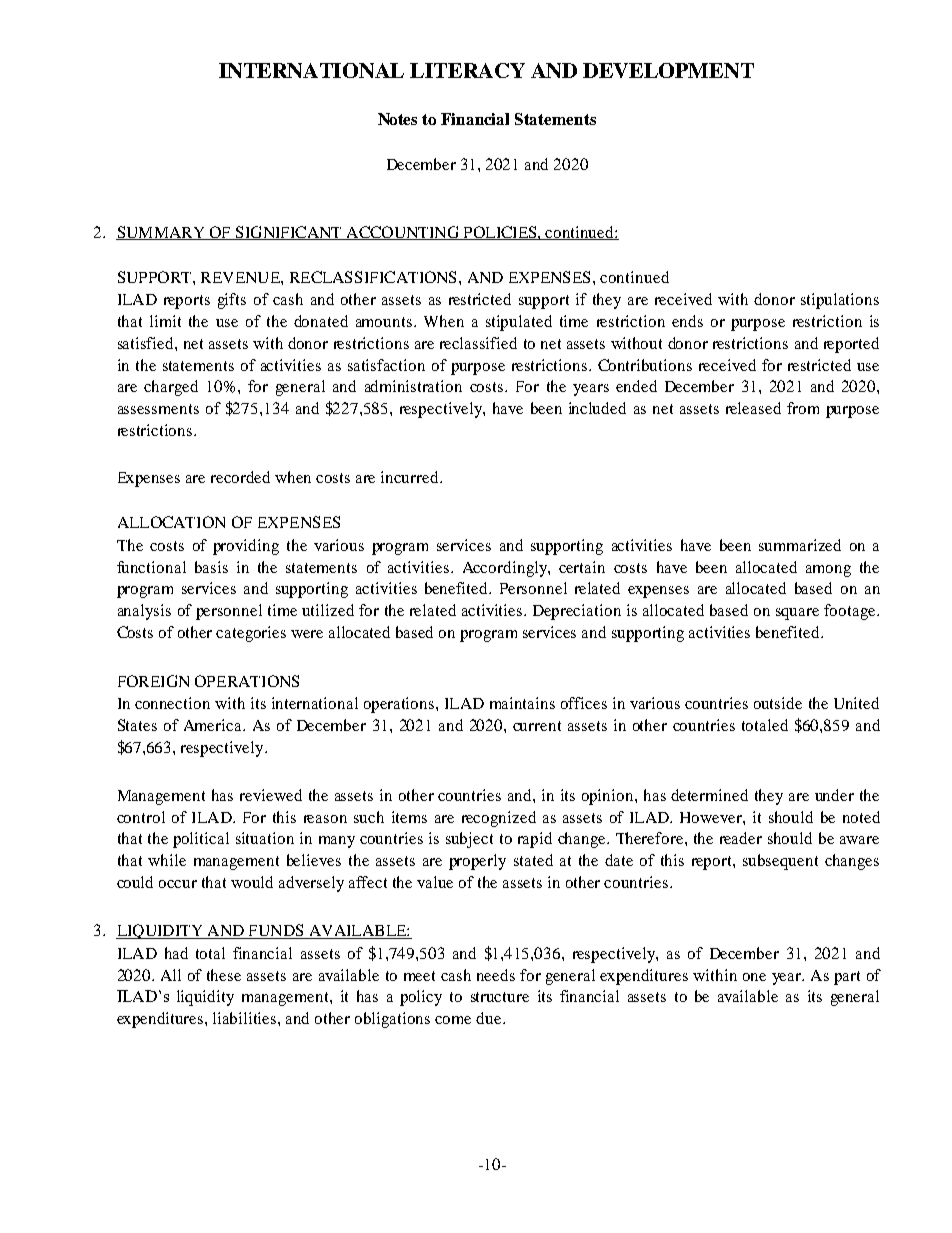 The height and width of the screenshot is (1233, 952). What do you see at coordinates (754, 977) in the screenshot?
I see `one` at bounding box center [754, 977].
